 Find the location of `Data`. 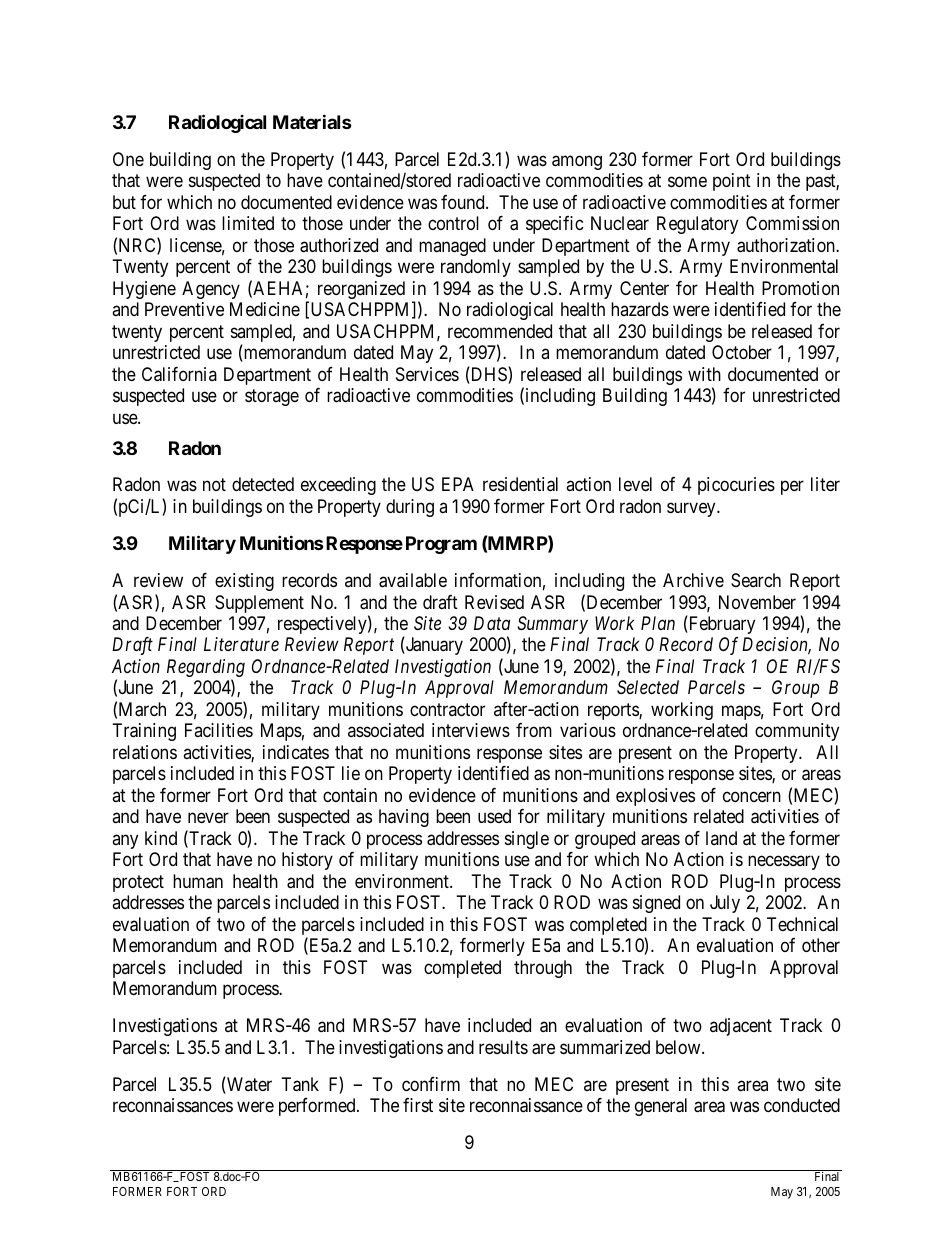

Data is located at coordinates (492, 623).
